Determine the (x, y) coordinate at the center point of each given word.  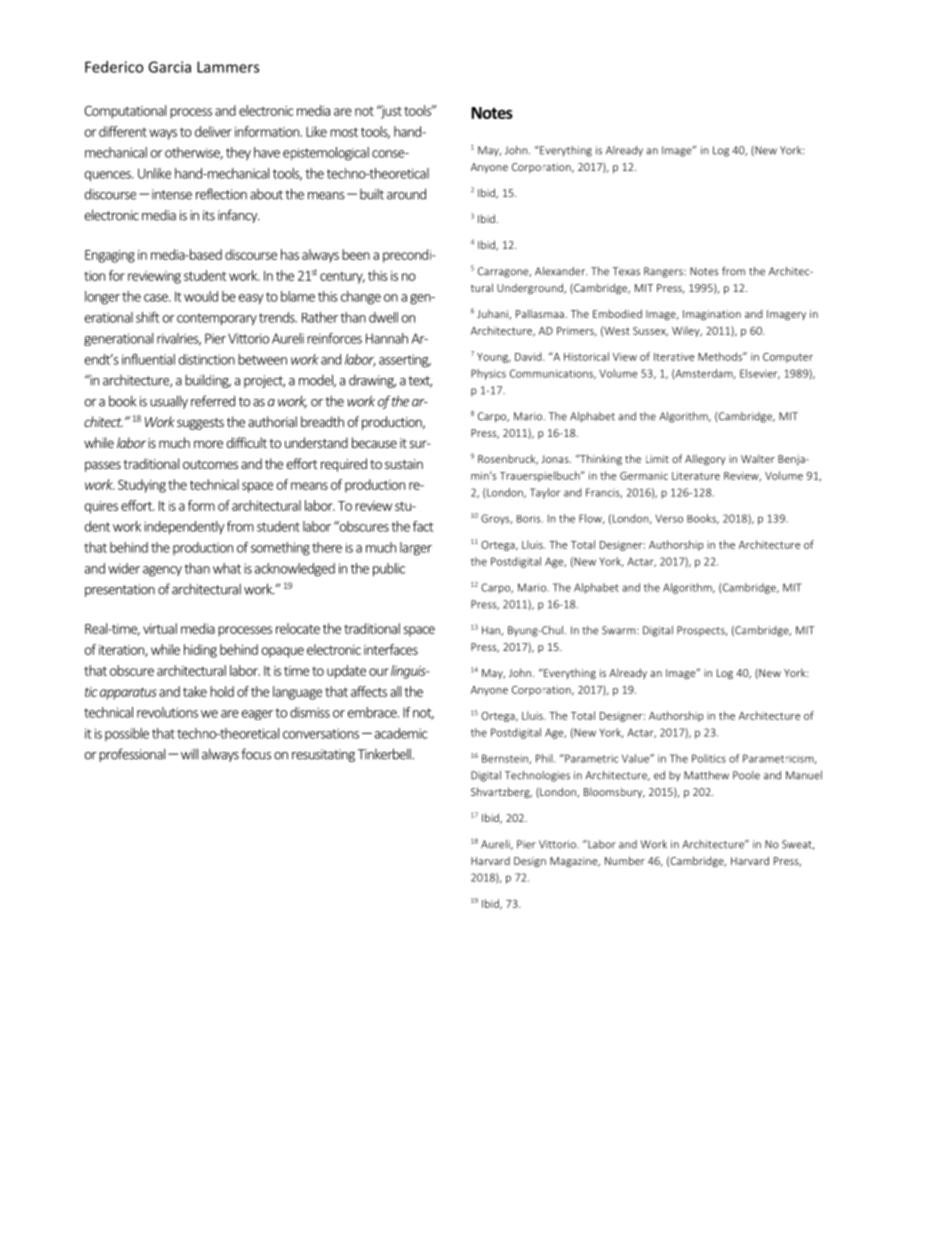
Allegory (705, 460)
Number (625, 860)
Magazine (575, 862)
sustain (404, 464)
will (189, 754)
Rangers (664, 272)
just (390, 112)
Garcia (169, 67)
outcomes (210, 464)
